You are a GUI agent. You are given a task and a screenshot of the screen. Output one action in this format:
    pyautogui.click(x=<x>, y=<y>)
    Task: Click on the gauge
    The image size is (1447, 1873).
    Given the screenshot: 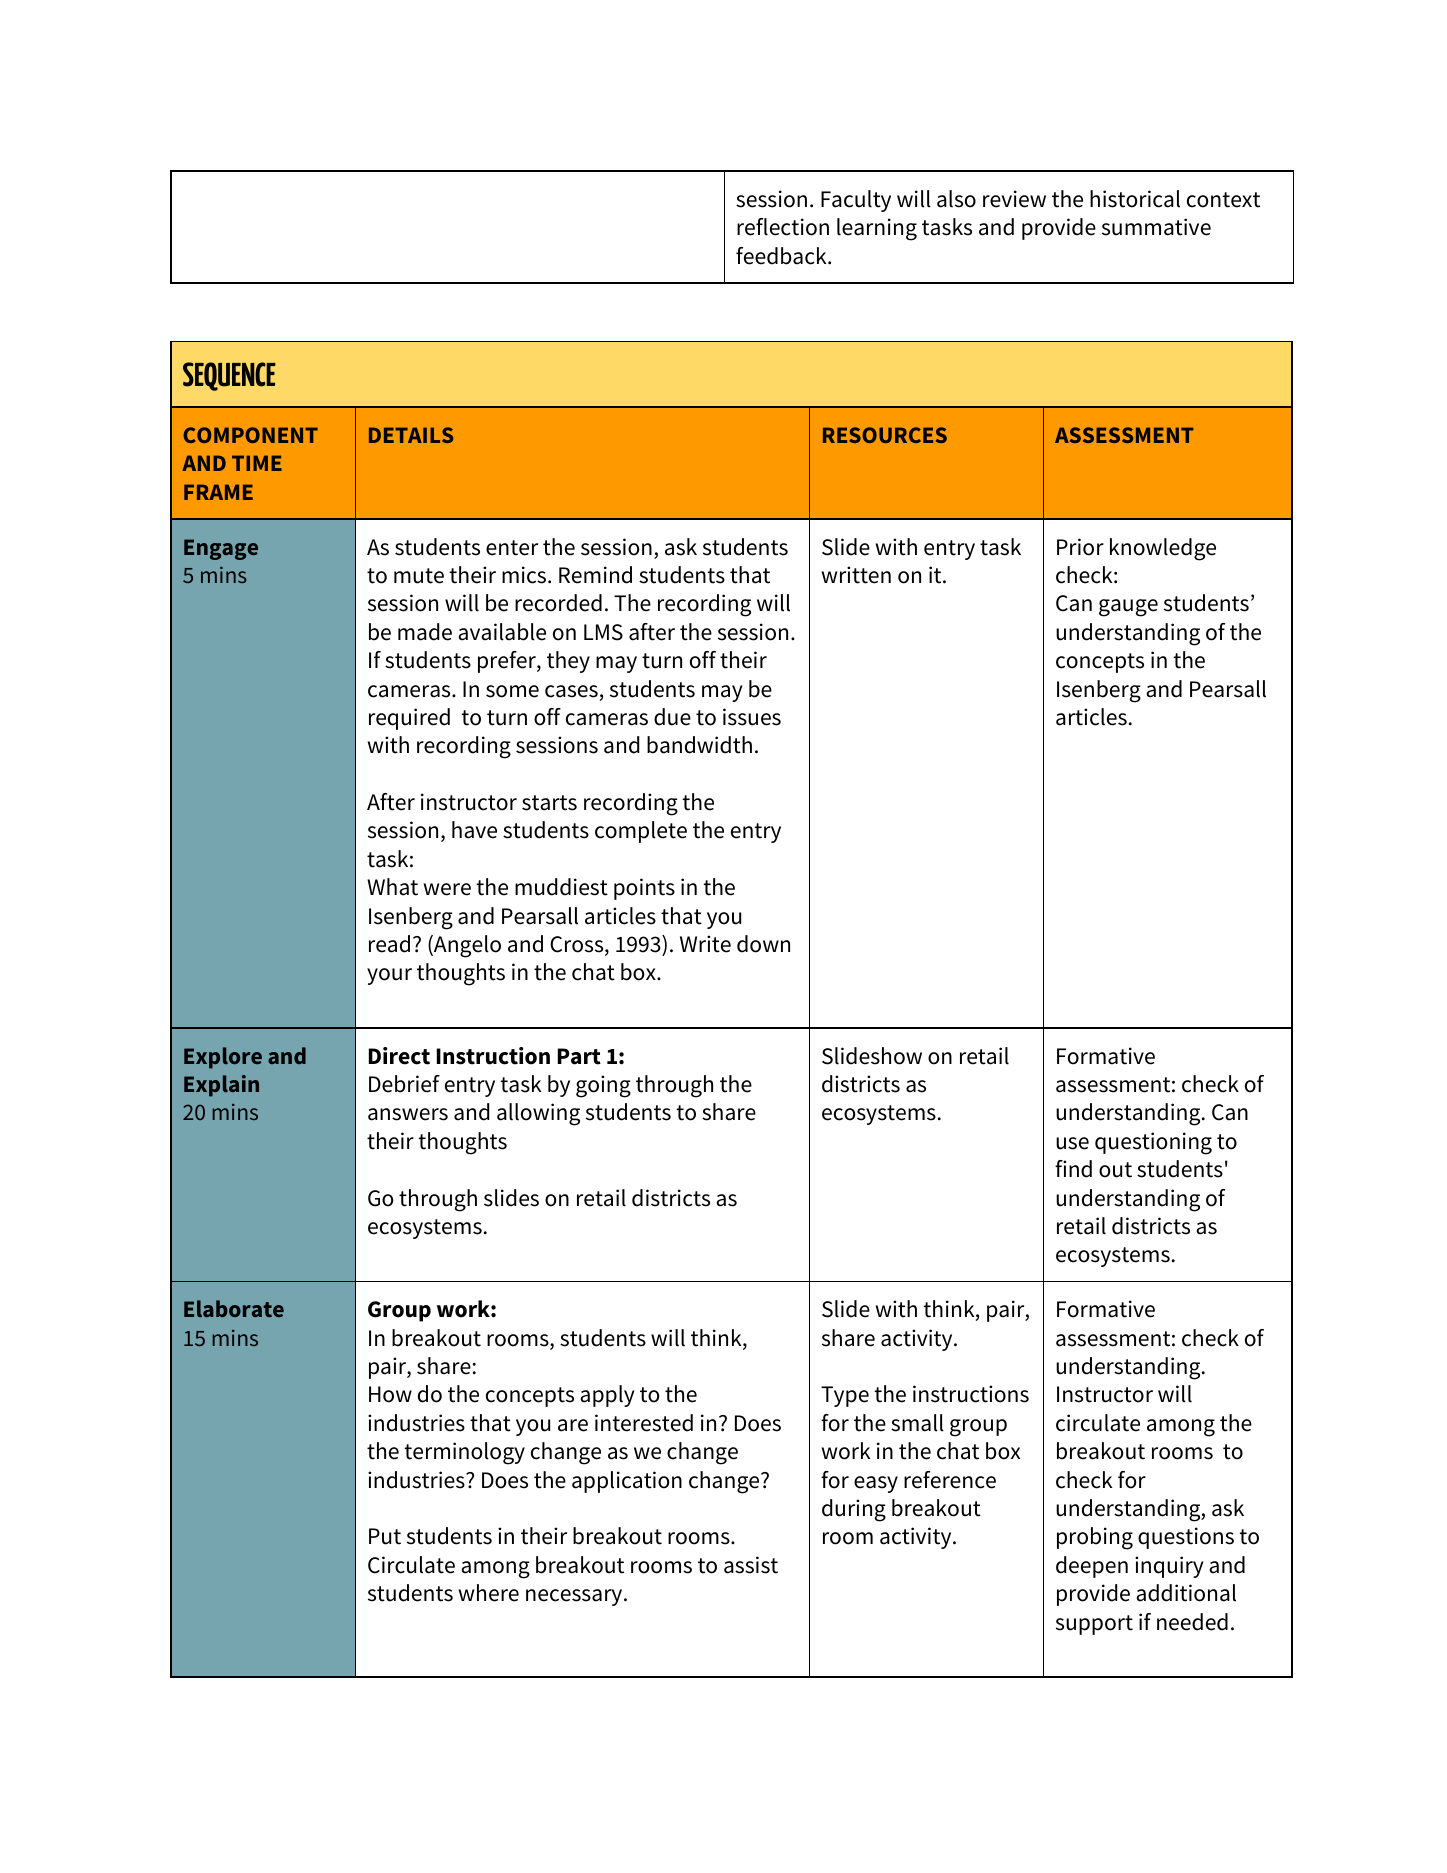 What is the action you would take?
    pyautogui.click(x=1128, y=608)
